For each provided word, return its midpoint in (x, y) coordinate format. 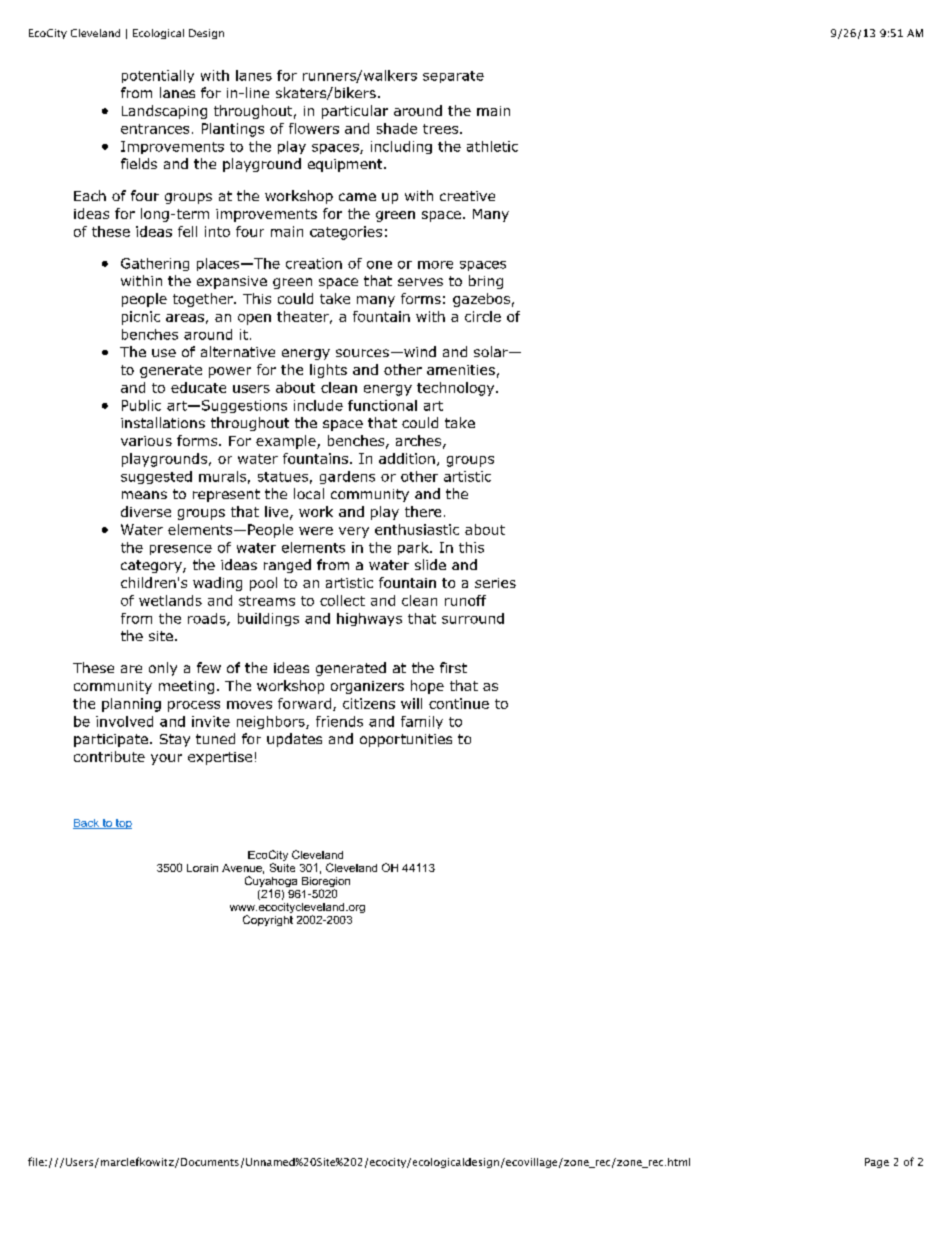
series (495, 583)
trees (442, 129)
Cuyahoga (271, 883)
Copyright (268, 920)
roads (208, 619)
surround (473, 618)
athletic (492, 146)
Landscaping (164, 112)
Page (877, 1163)
